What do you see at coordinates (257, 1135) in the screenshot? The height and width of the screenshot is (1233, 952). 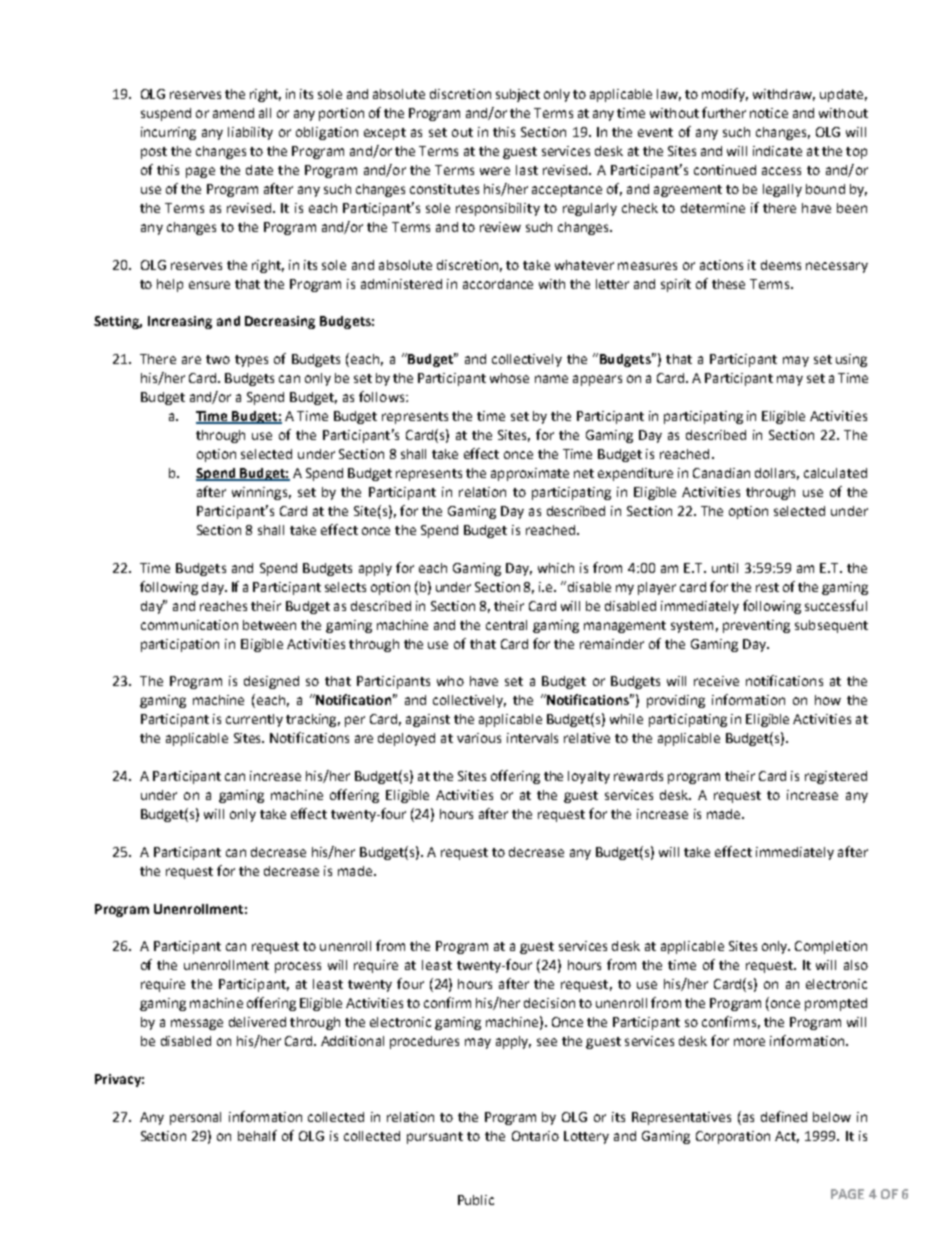 I see `behalf` at bounding box center [257, 1135].
